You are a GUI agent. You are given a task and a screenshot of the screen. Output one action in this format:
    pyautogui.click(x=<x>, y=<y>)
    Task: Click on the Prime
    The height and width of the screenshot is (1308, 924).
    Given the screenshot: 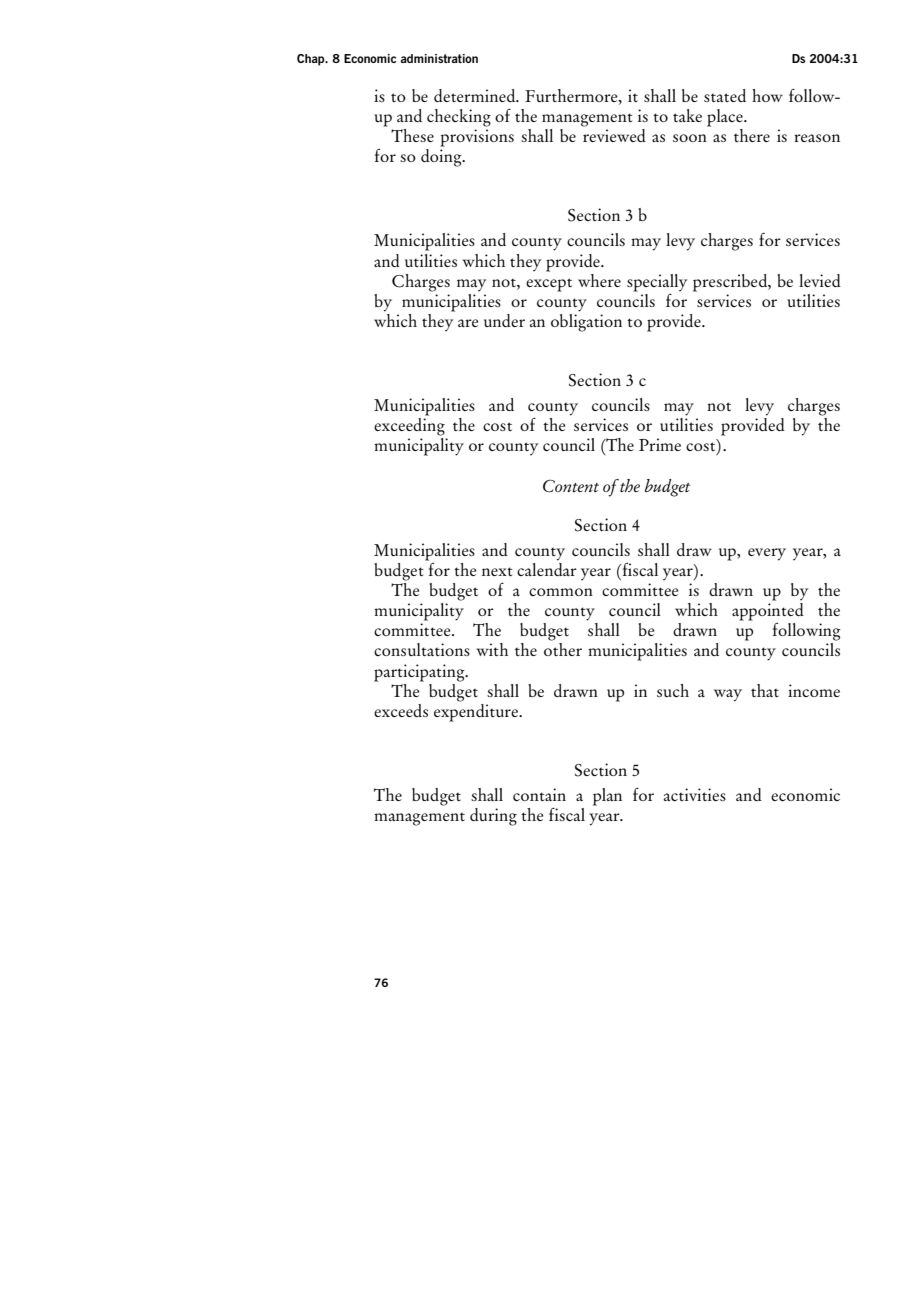 What is the action you would take?
    pyautogui.click(x=660, y=444)
